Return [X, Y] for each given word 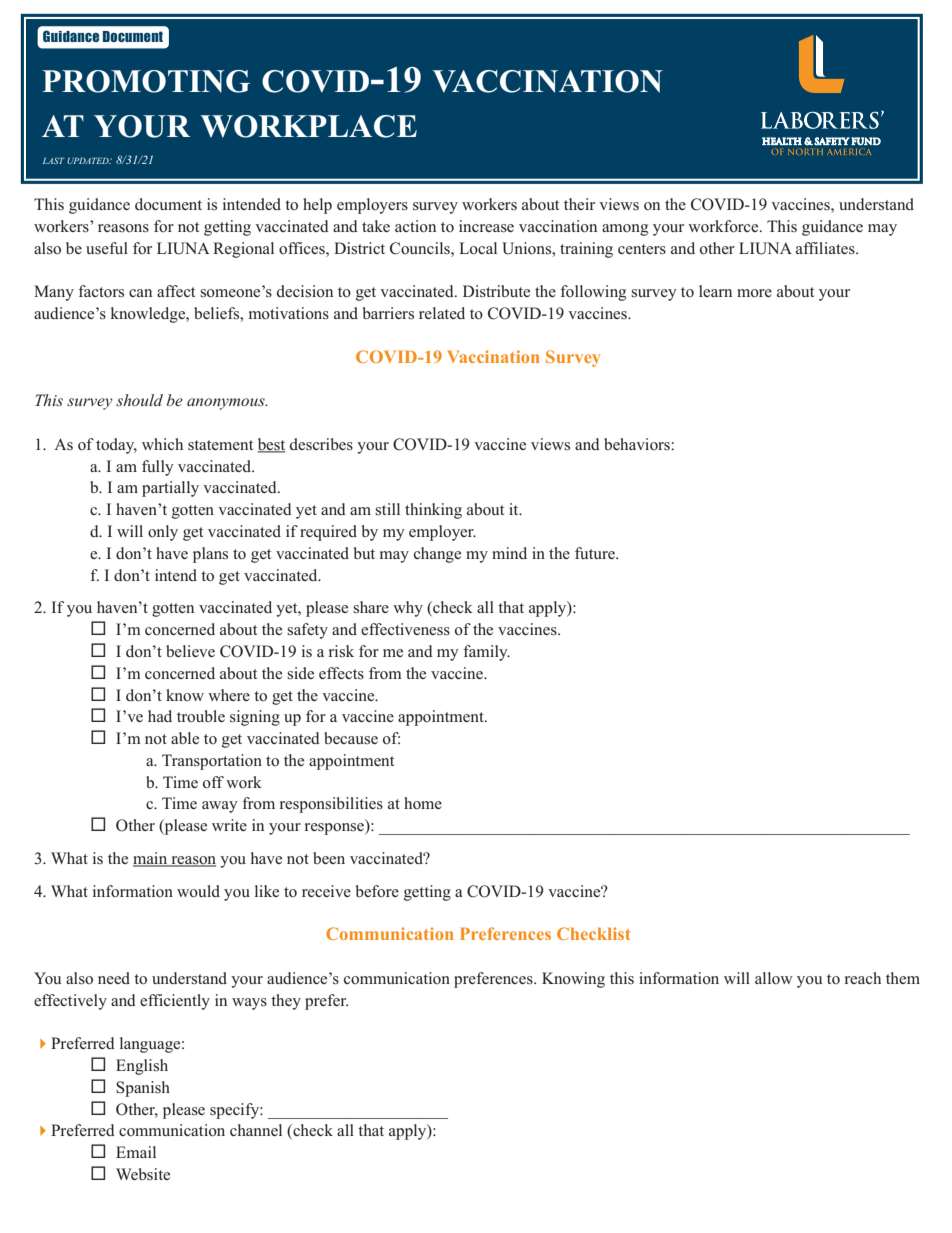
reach [863, 978]
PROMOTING [146, 81]
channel [256, 1130]
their [579, 204]
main [151, 859]
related [442, 313]
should [139, 400]
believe [190, 651]
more [754, 293]
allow [774, 978]
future [596, 553]
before [377, 891]
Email [136, 1152]
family [486, 653]
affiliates [826, 248]
